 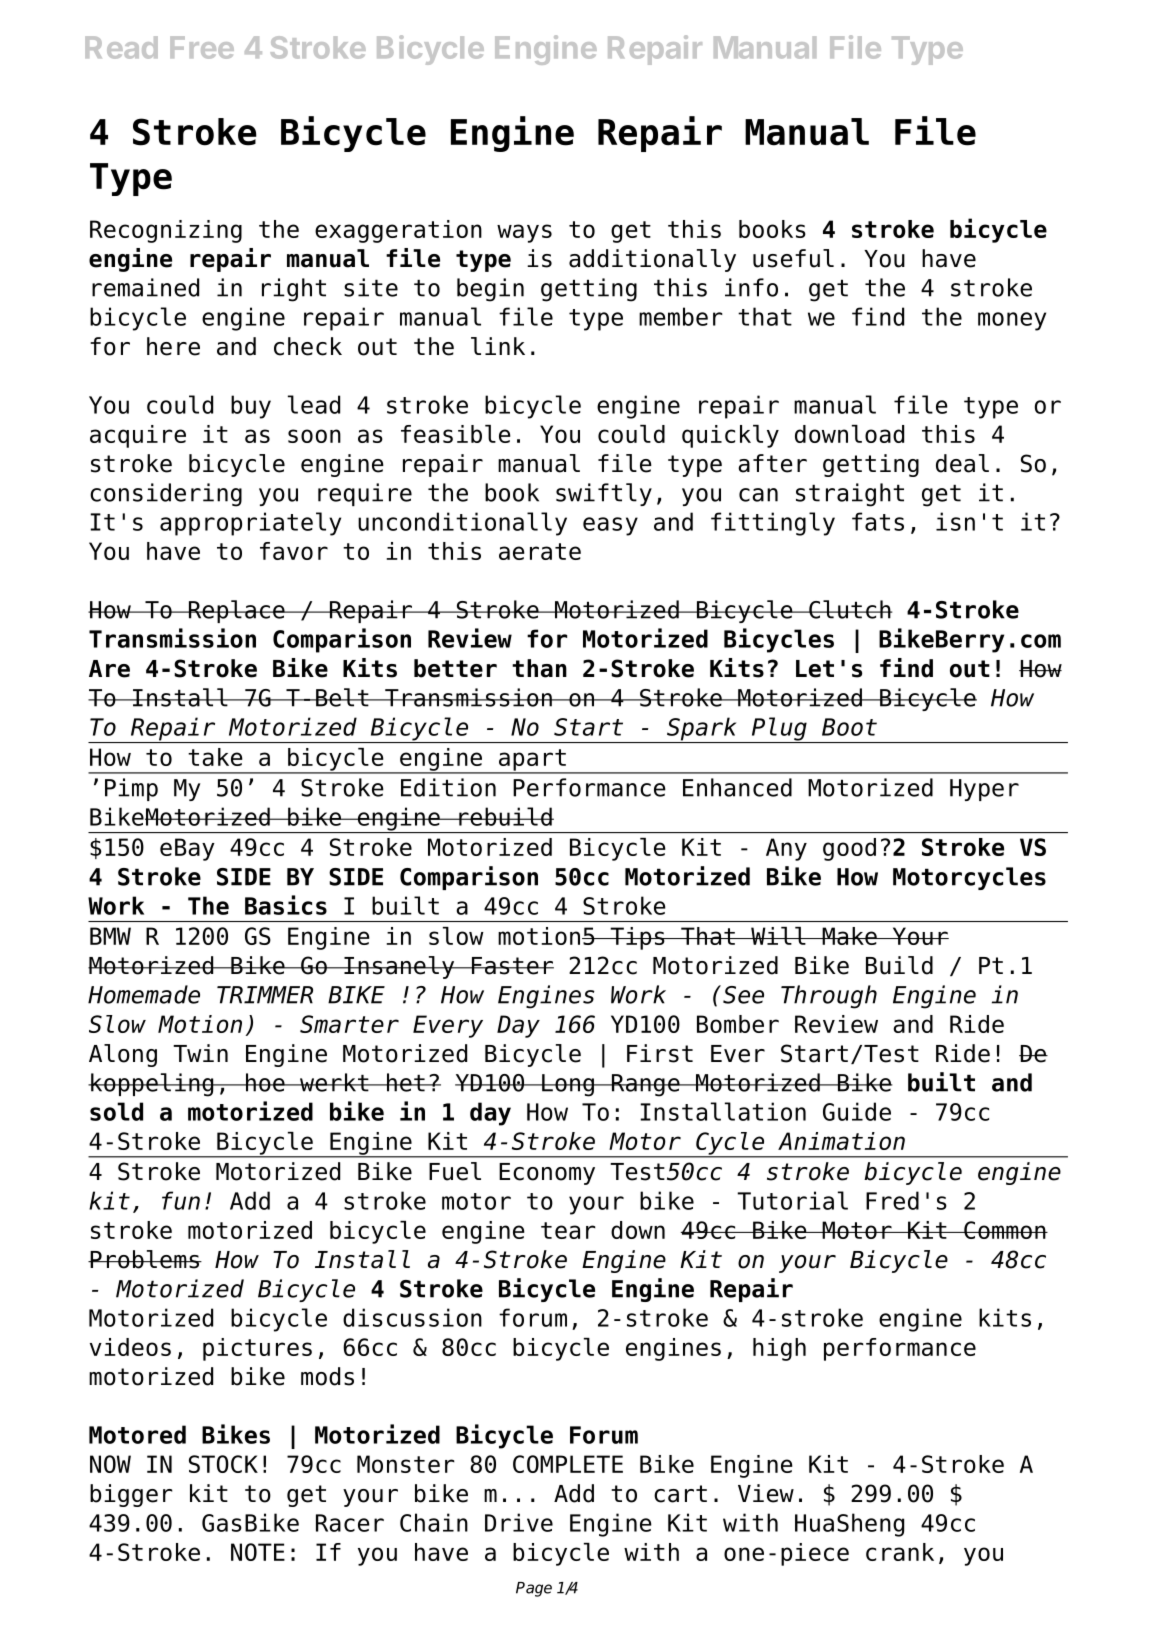 I want to click on useful, so click(x=793, y=258).
